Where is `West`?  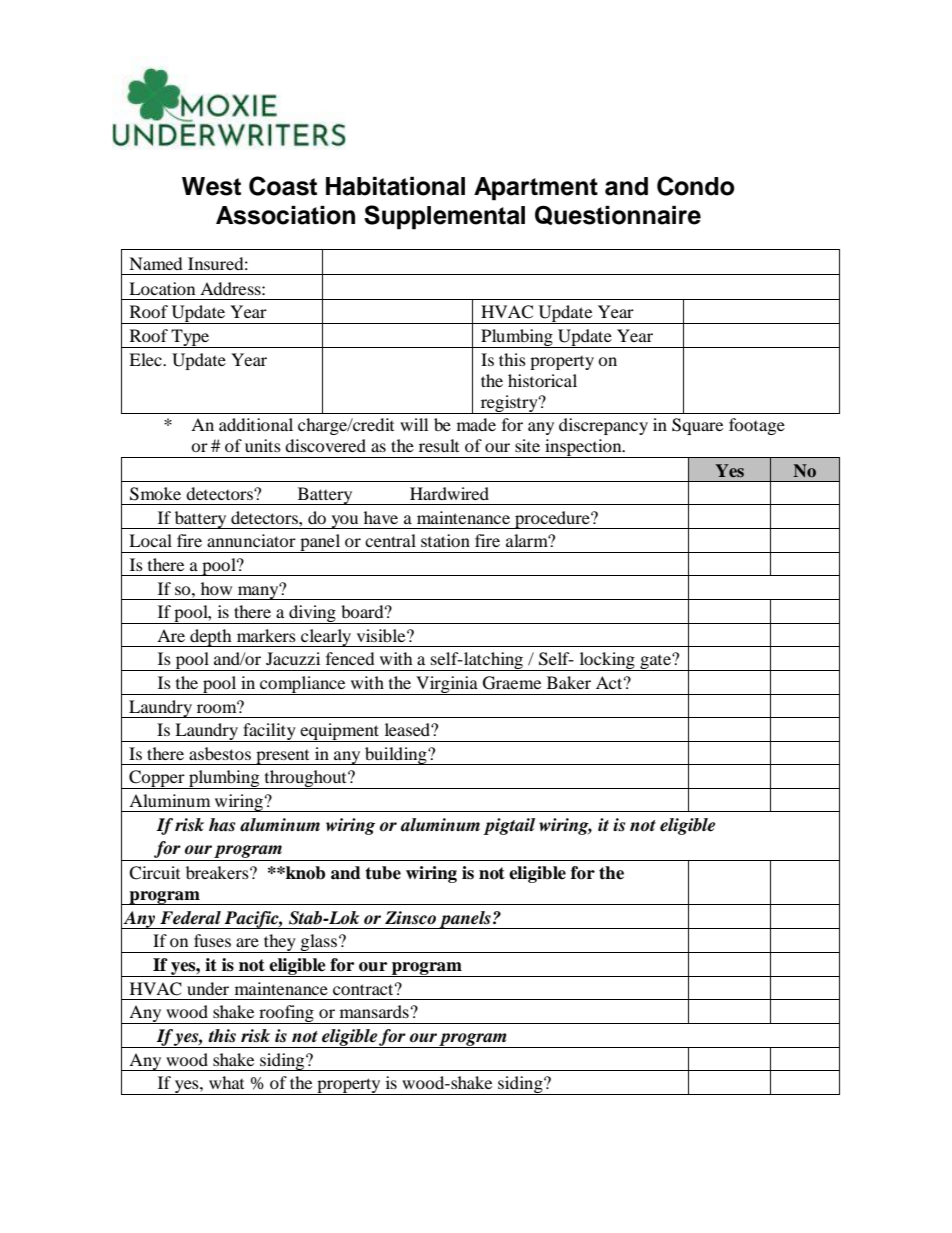 West is located at coordinates (211, 186).
